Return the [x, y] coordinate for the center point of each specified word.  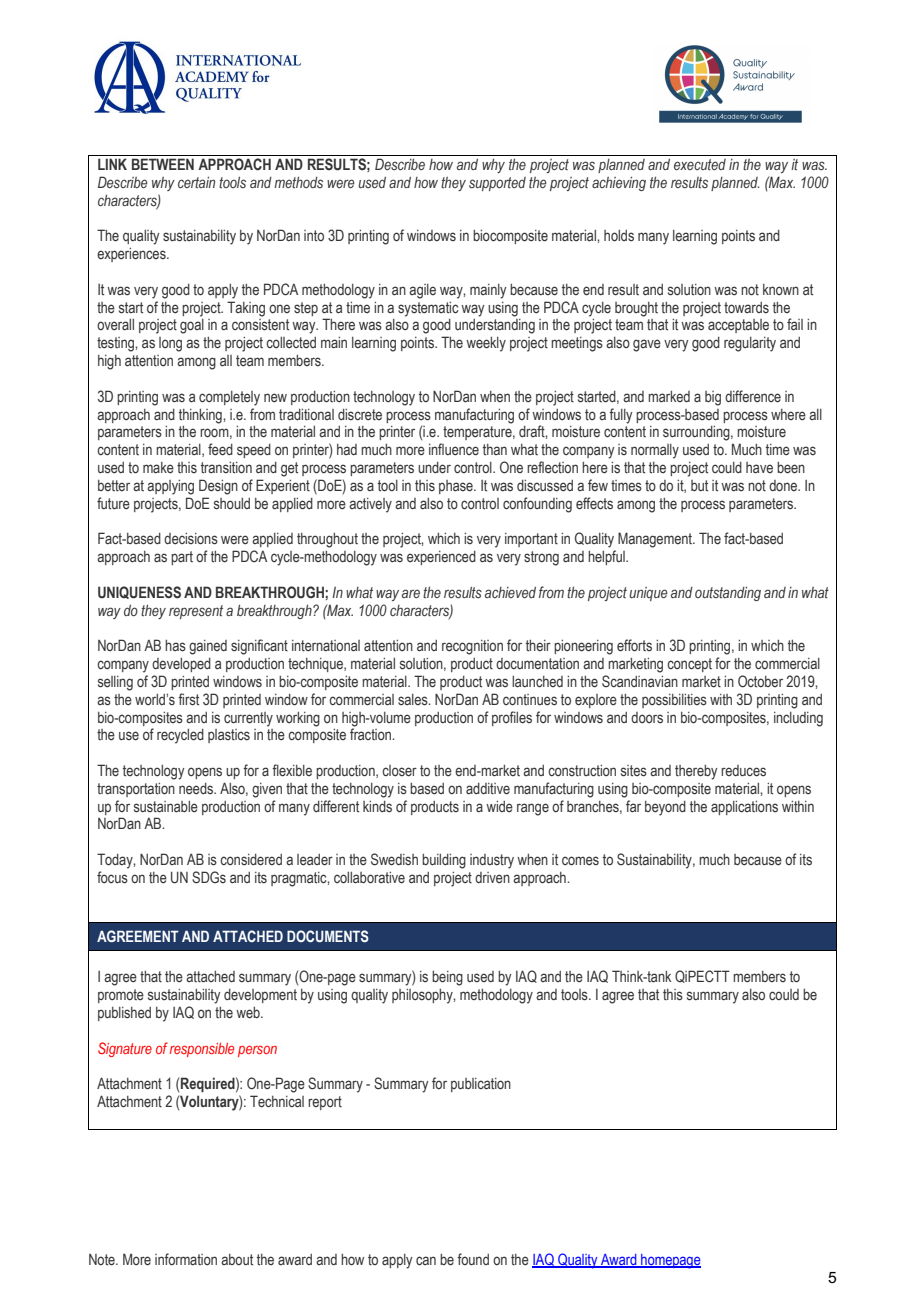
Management [656, 540]
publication [481, 1085]
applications [744, 808]
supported [497, 184]
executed [700, 165]
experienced [441, 558]
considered [251, 860]
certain [196, 182]
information [186, 1259]
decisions [191, 539]
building [444, 861]
